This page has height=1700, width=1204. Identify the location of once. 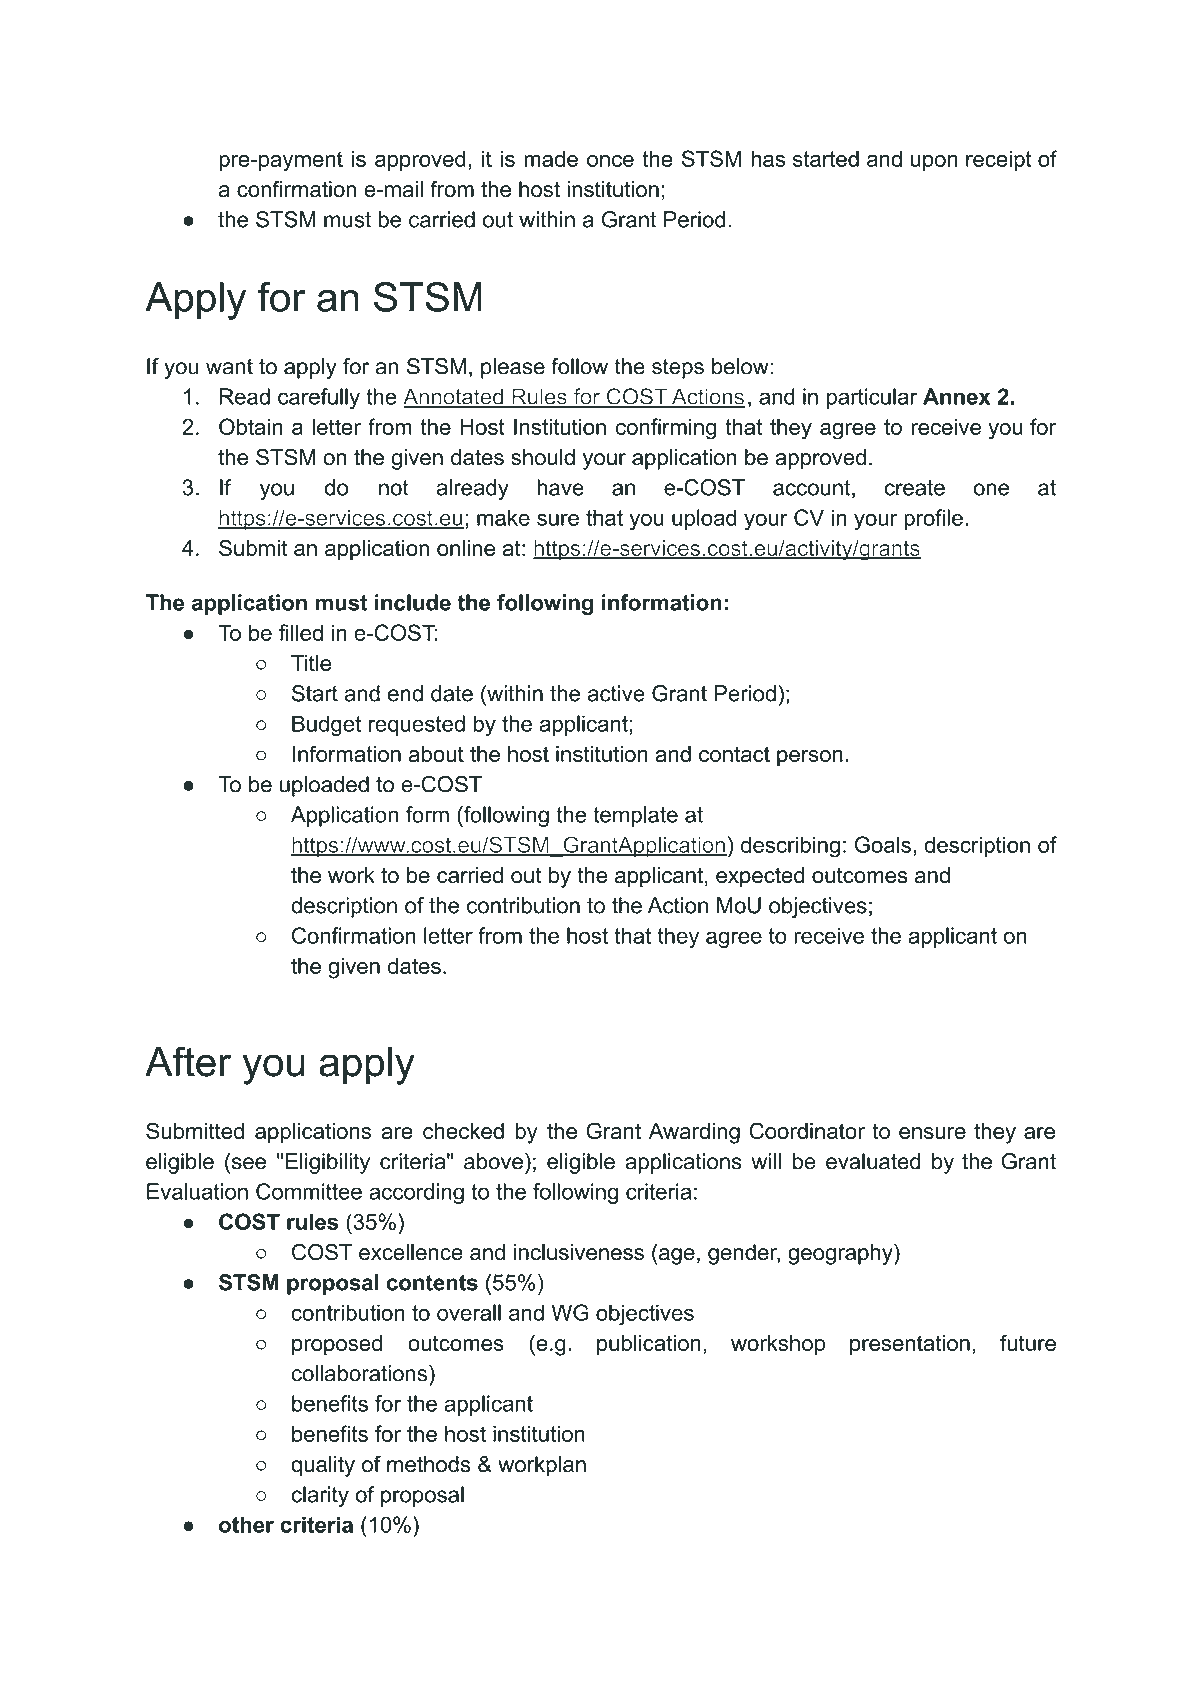
(610, 161).
